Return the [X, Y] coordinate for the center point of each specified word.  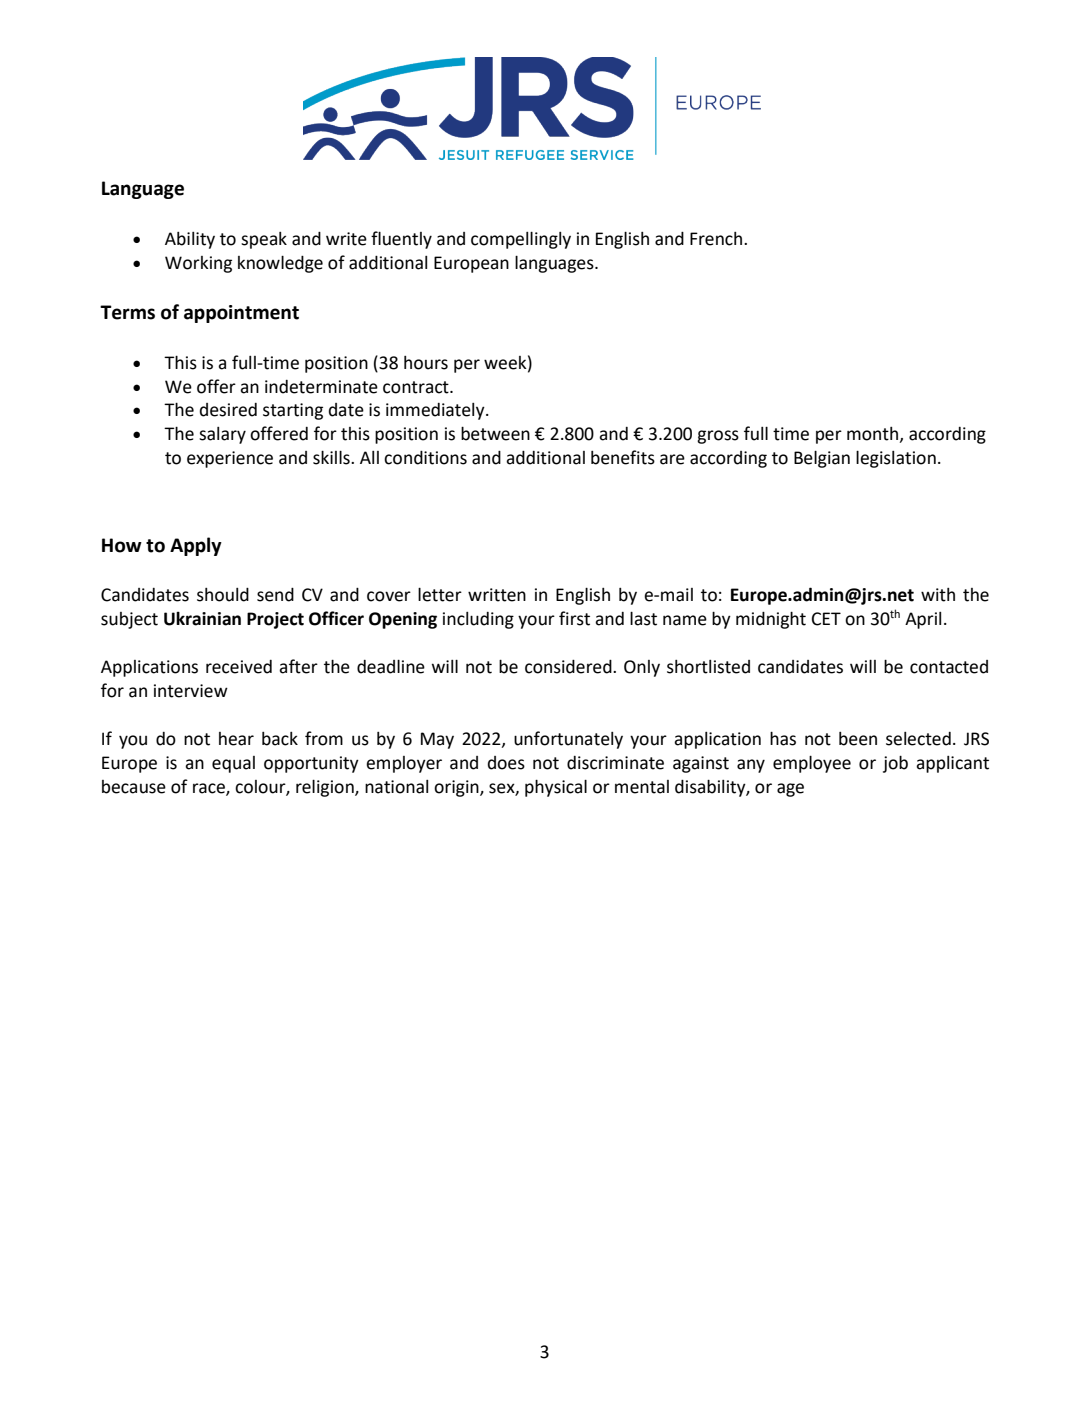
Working [198, 264]
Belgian [822, 459]
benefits [623, 457]
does [506, 763]
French [717, 239]
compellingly [521, 240]
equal [233, 764]
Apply [196, 546]
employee [812, 764]
